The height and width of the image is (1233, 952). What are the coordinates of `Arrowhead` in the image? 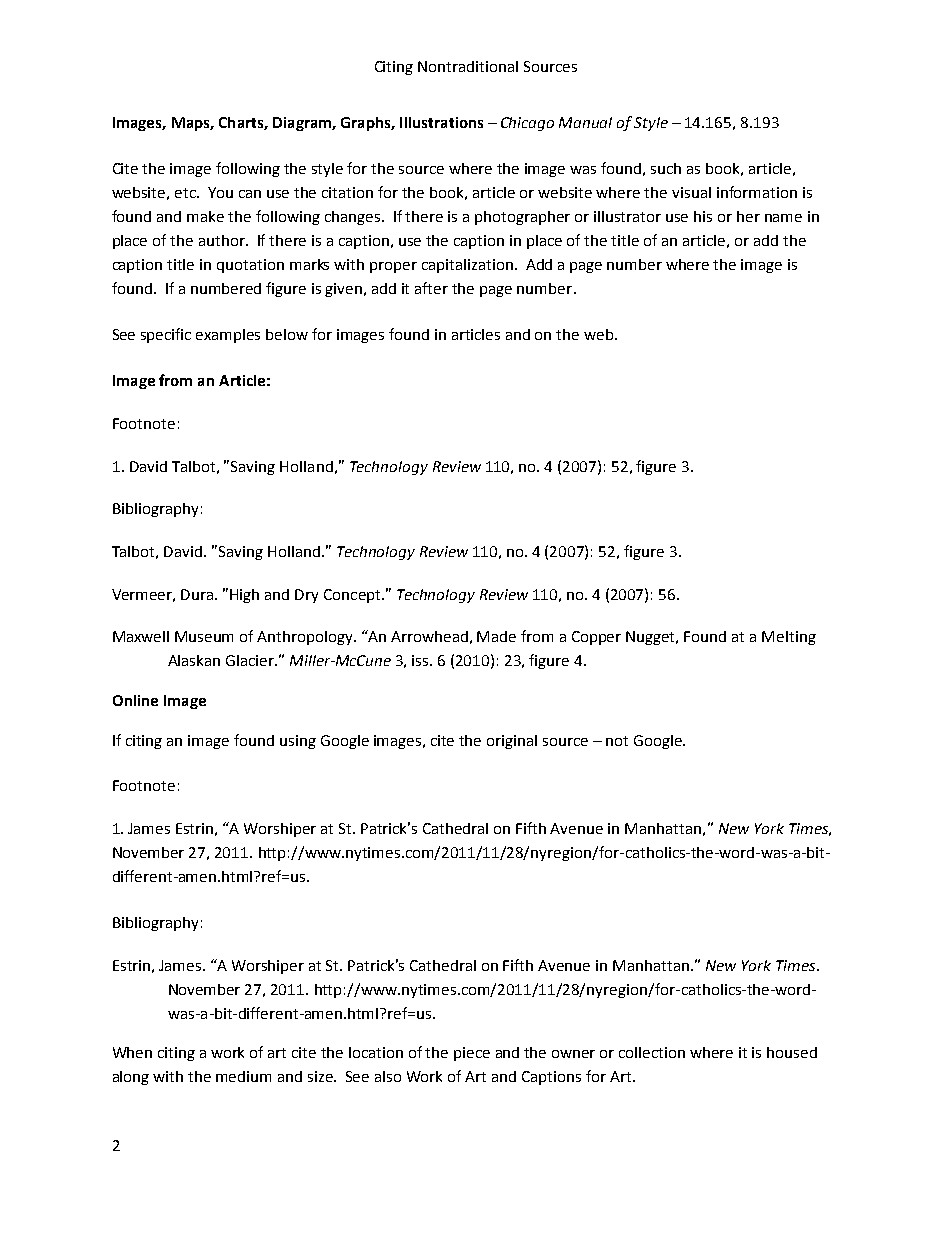 It's located at (429, 636).
